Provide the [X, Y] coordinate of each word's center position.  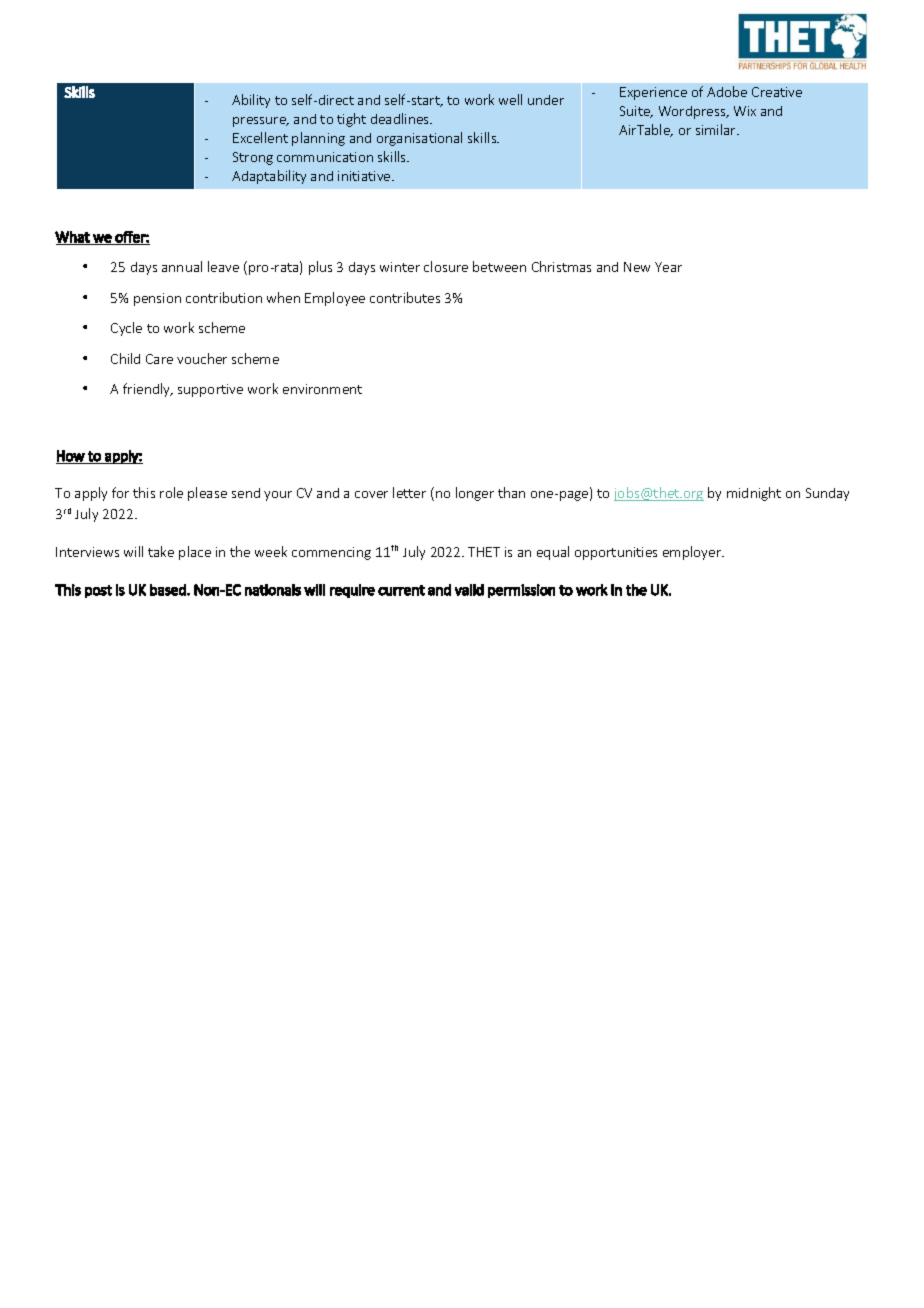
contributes [405, 297]
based [169, 590]
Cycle [126, 329]
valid [469, 590]
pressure [260, 122]
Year [668, 267]
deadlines [401, 118]
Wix [745, 111]
